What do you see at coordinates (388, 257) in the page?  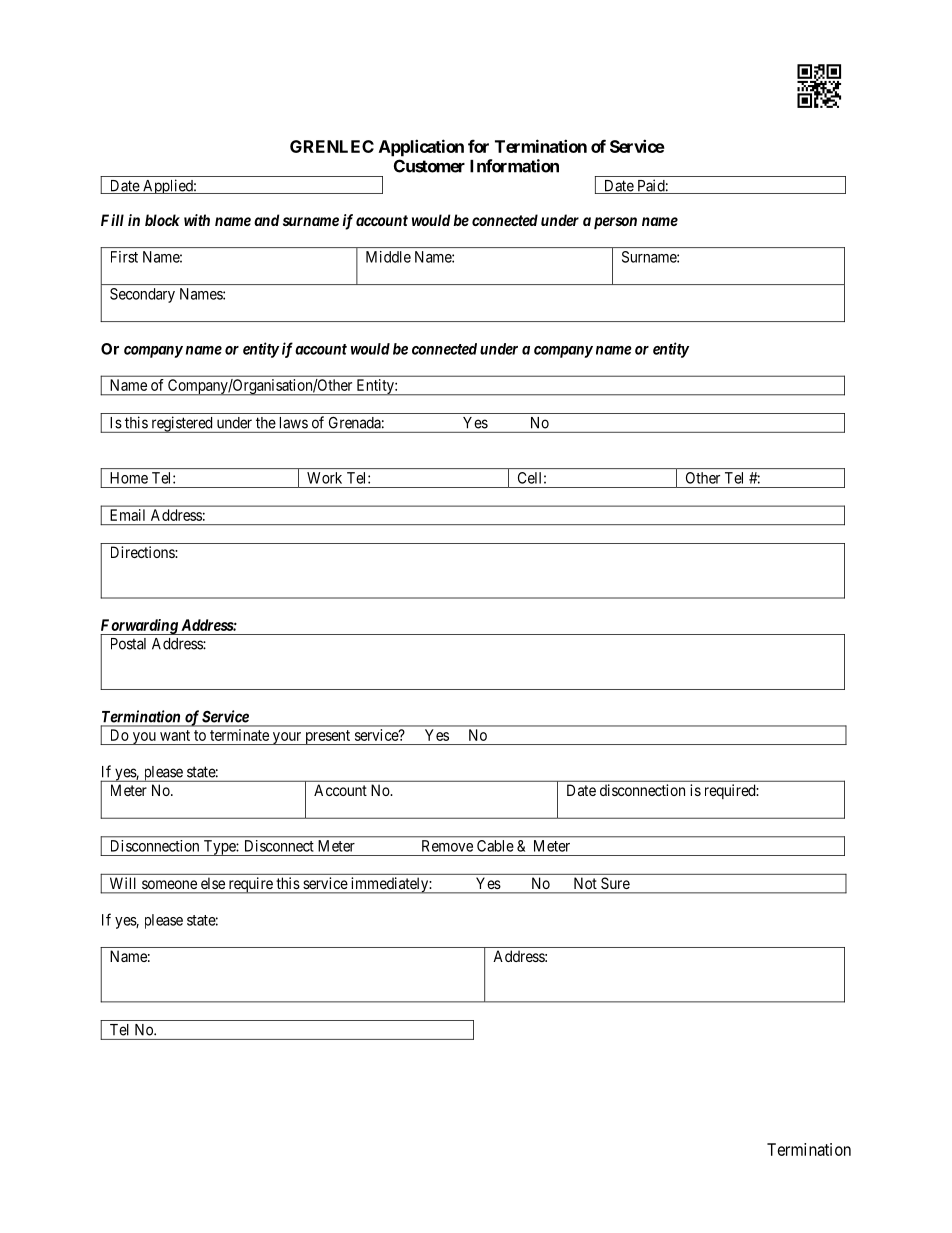 I see `Middle` at bounding box center [388, 257].
